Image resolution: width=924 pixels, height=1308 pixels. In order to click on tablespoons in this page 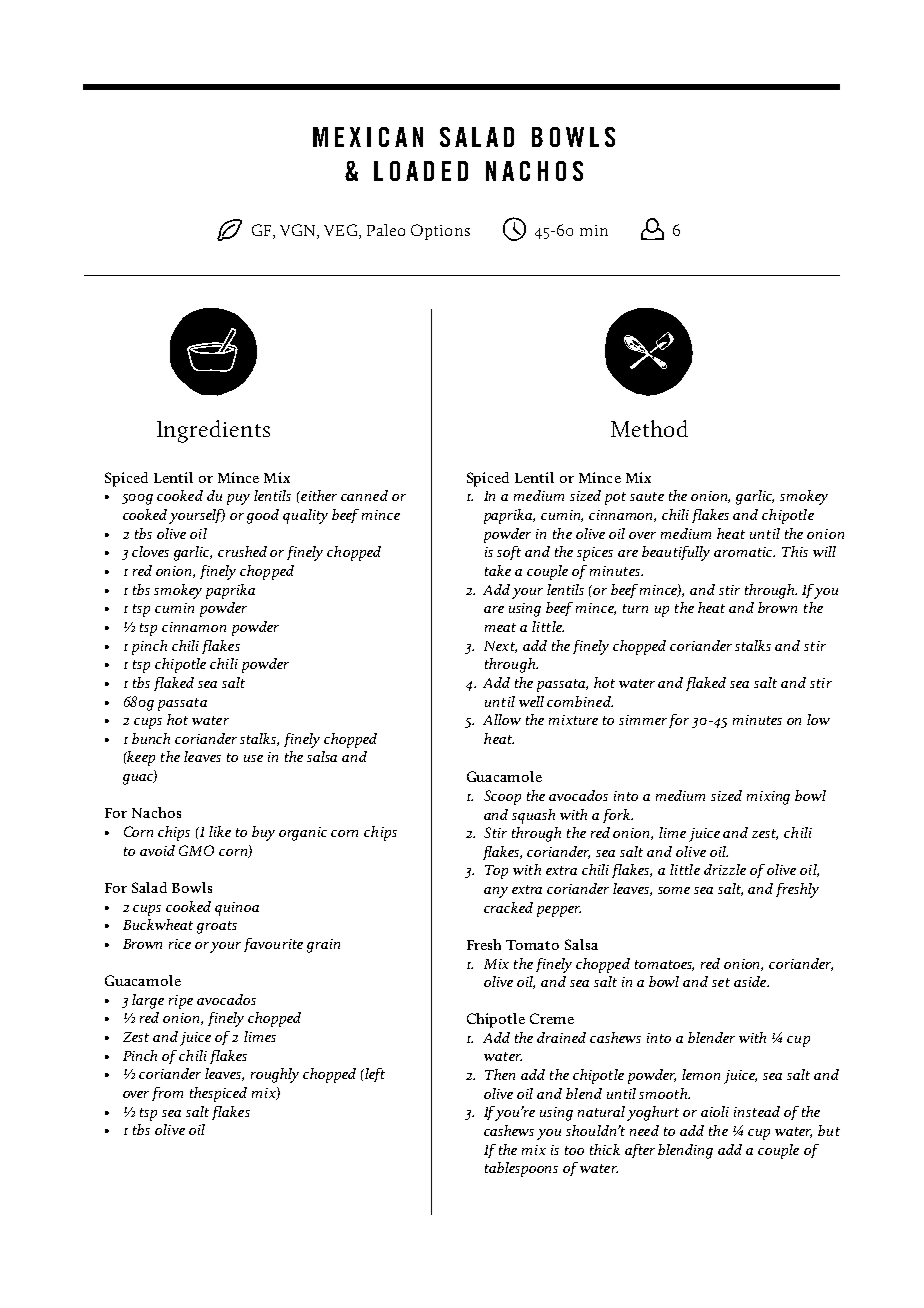, I will do `click(521, 1169)`.
